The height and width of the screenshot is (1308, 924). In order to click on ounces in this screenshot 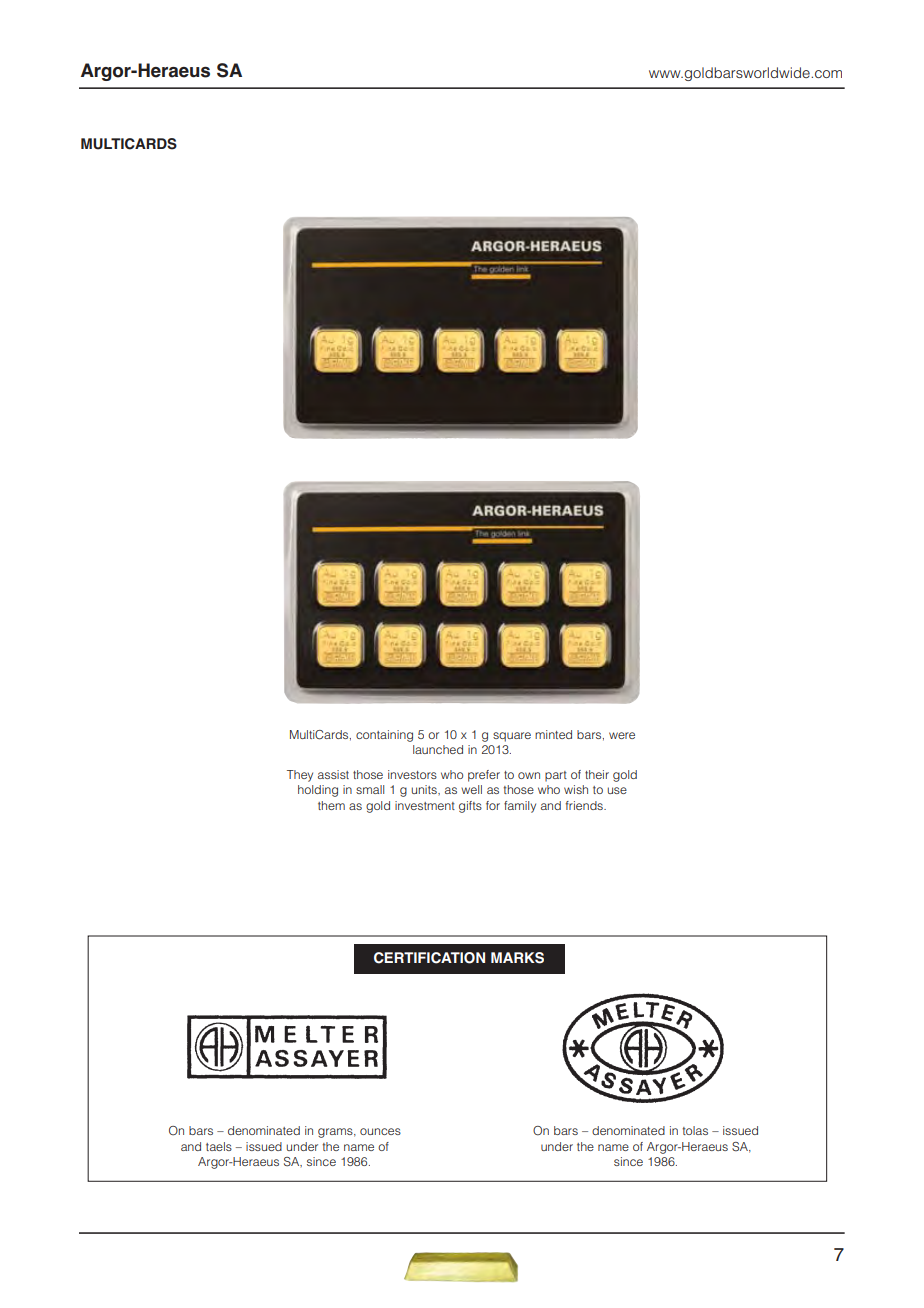, I will do `click(380, 1131)`.
